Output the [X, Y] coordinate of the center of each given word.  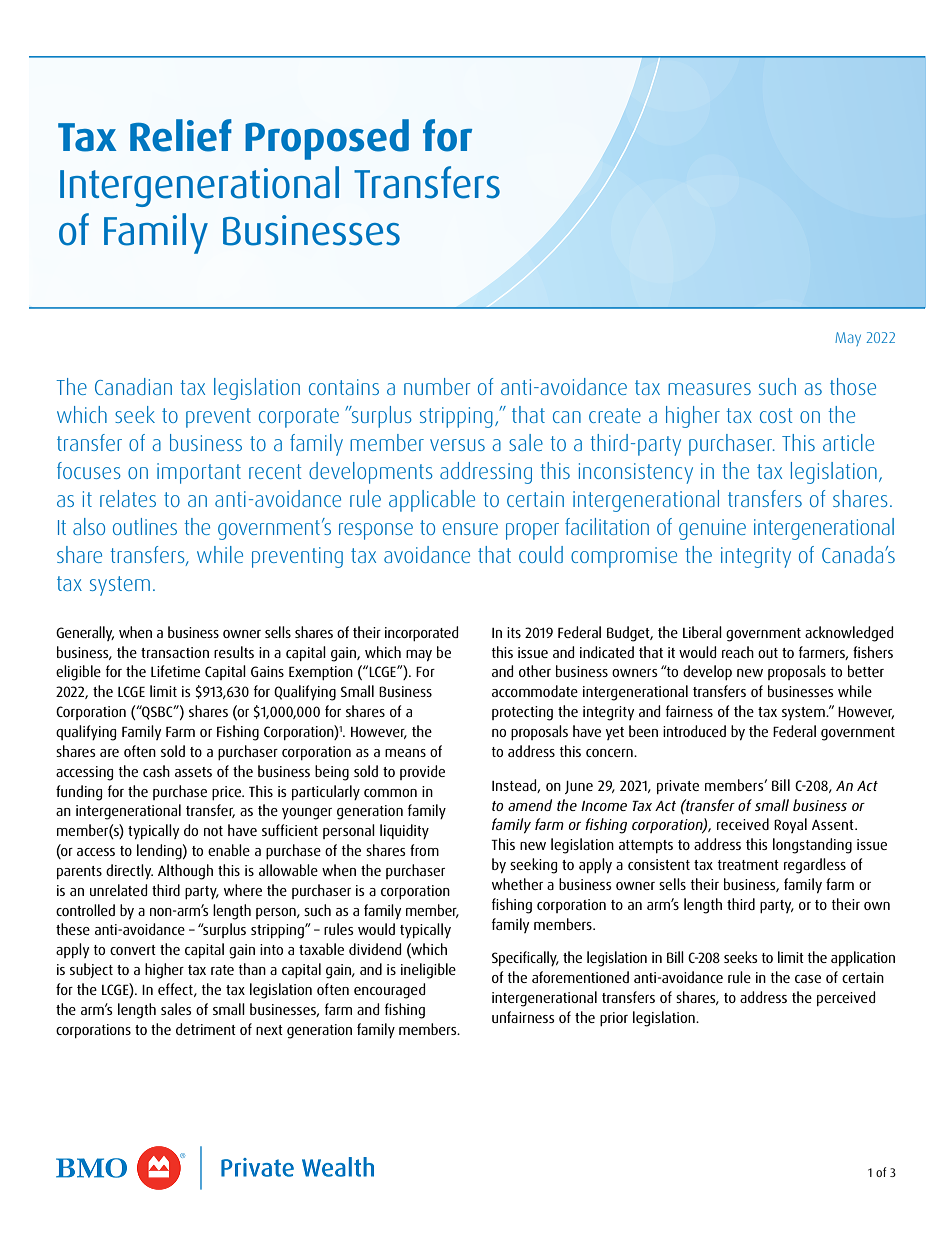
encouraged [389, 991]
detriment [206, 1029]
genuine [712, 529]
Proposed [327, 139]
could [541, 554]
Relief [181, 135]
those [853, 386]
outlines [145, 526]
